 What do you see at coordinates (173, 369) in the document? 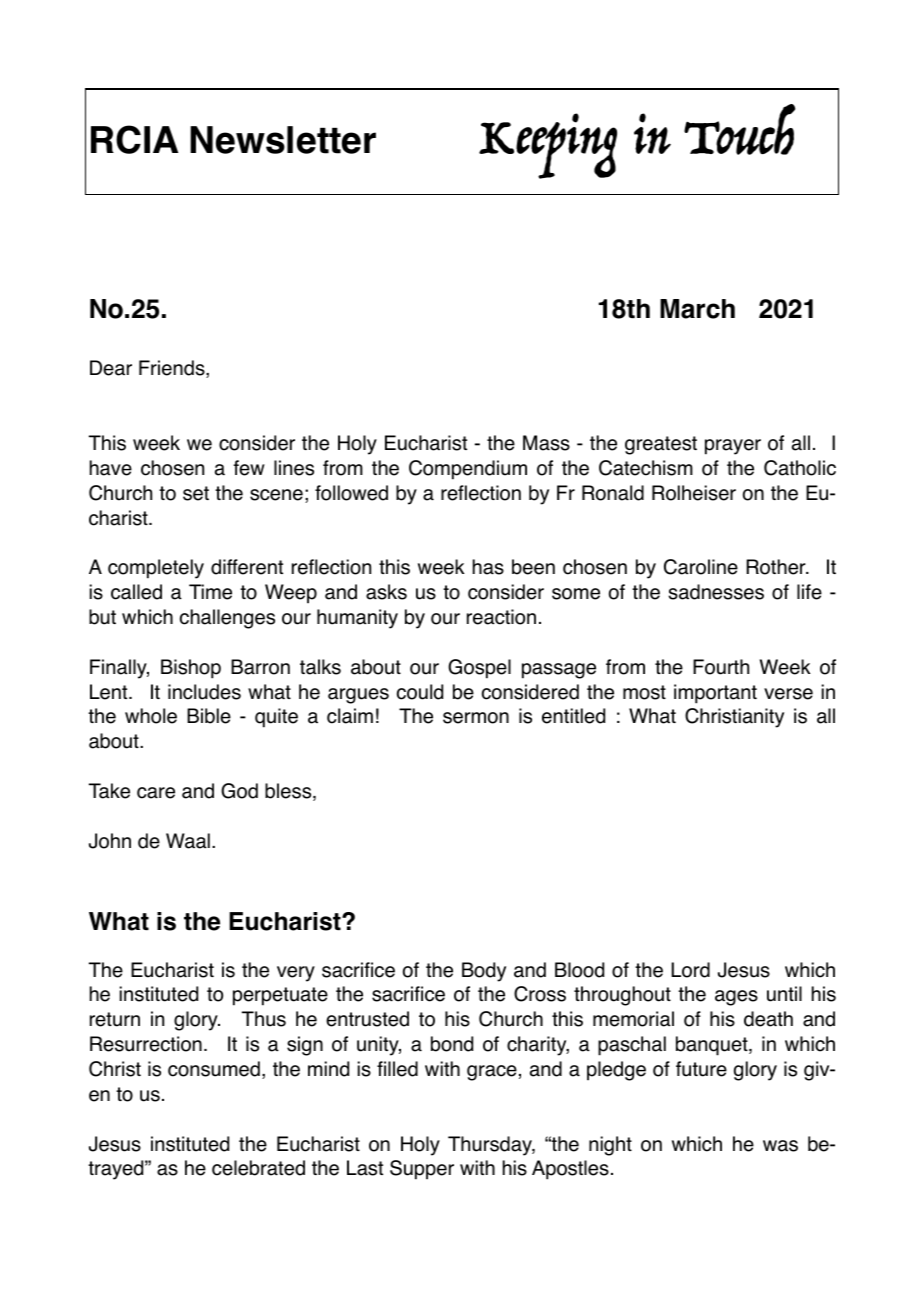
I see `Friends` at bounding box center [173, 369].
